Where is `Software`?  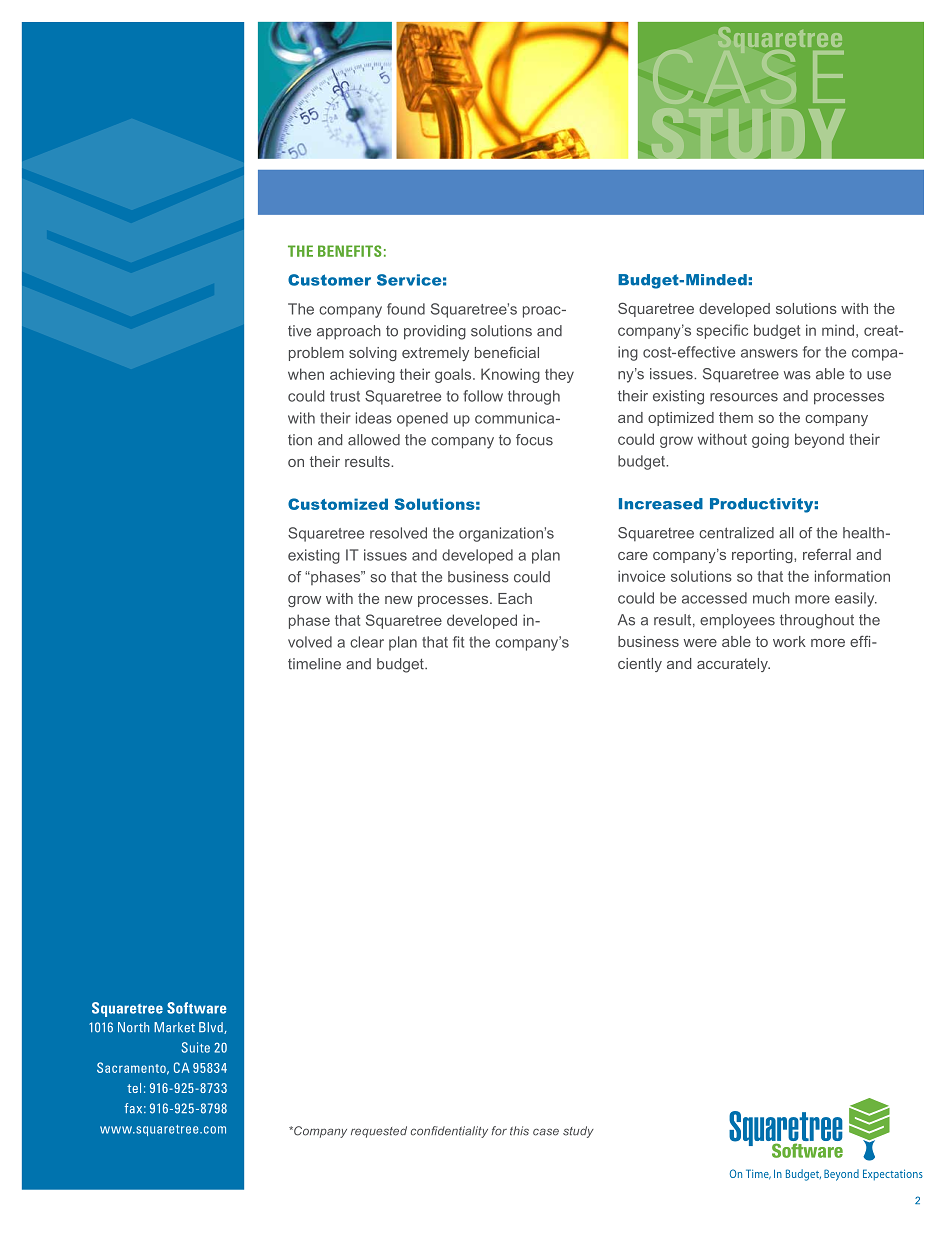 Software is located at coordinates (196, 1008).
